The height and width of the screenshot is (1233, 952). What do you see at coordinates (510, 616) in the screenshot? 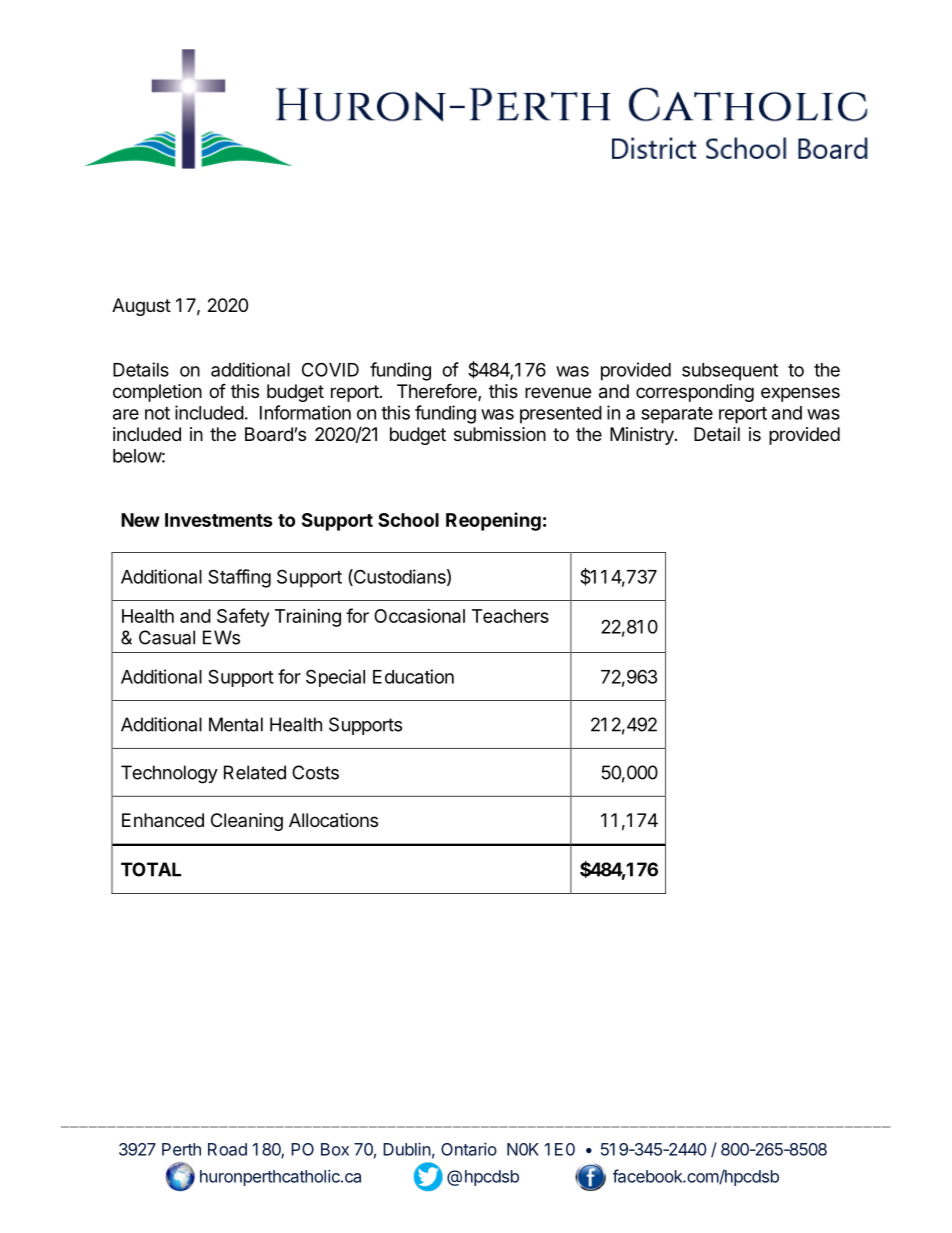
I see `Teachers` at bounding box center [510, 616].
